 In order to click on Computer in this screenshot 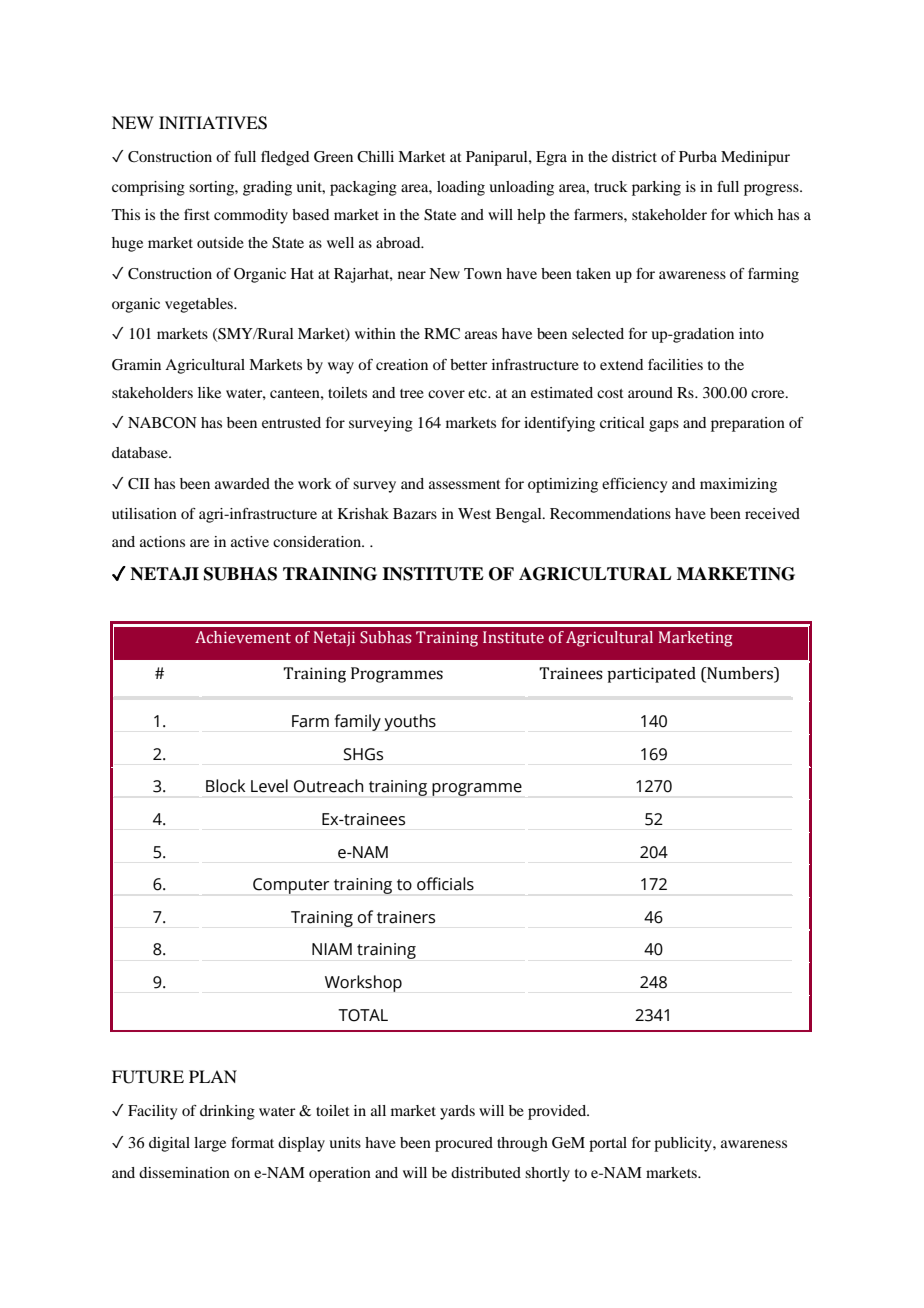, I will do `click(291, 886)`.
